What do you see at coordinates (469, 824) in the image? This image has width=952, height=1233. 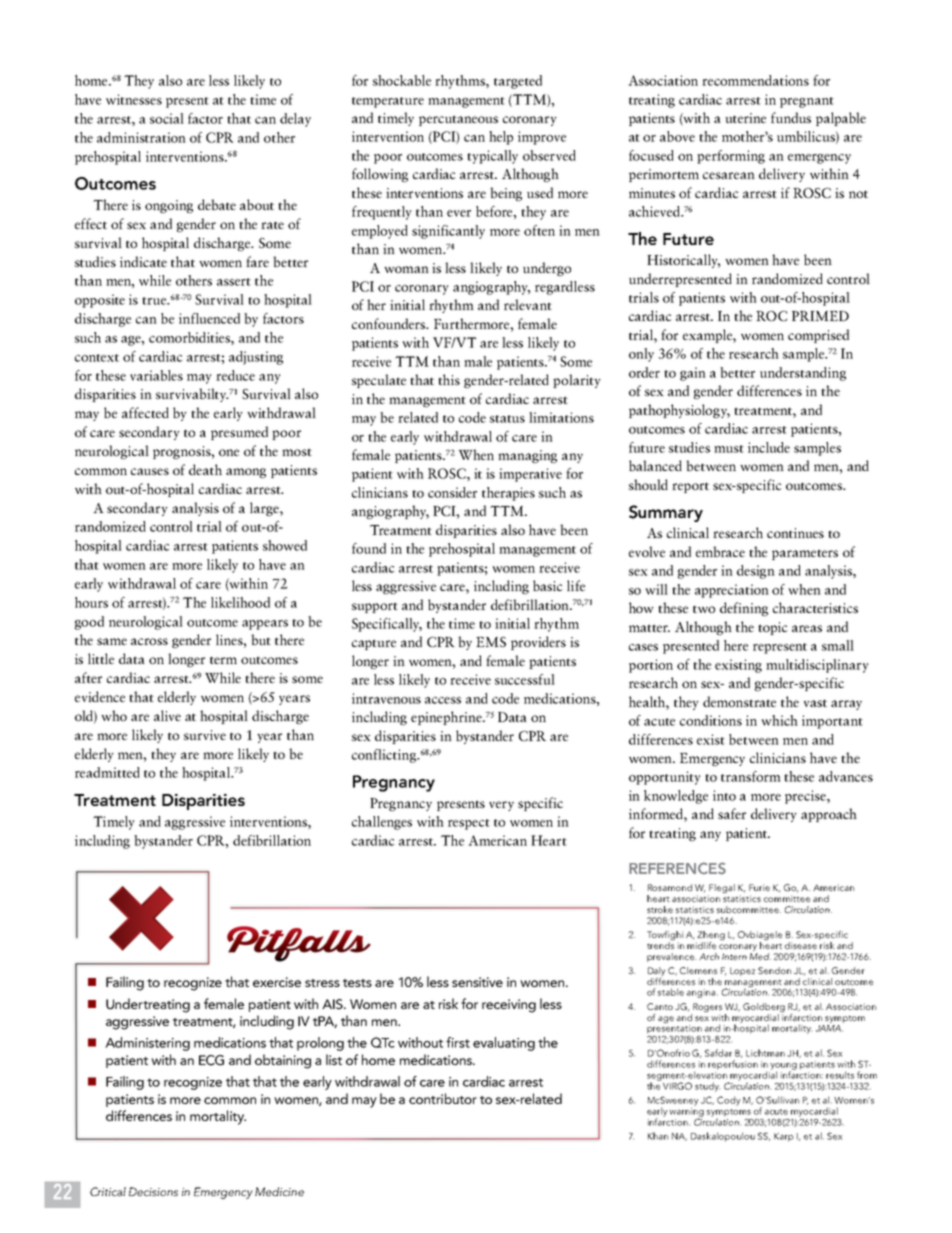 I see `respect` at bounding box center [469, 824].
